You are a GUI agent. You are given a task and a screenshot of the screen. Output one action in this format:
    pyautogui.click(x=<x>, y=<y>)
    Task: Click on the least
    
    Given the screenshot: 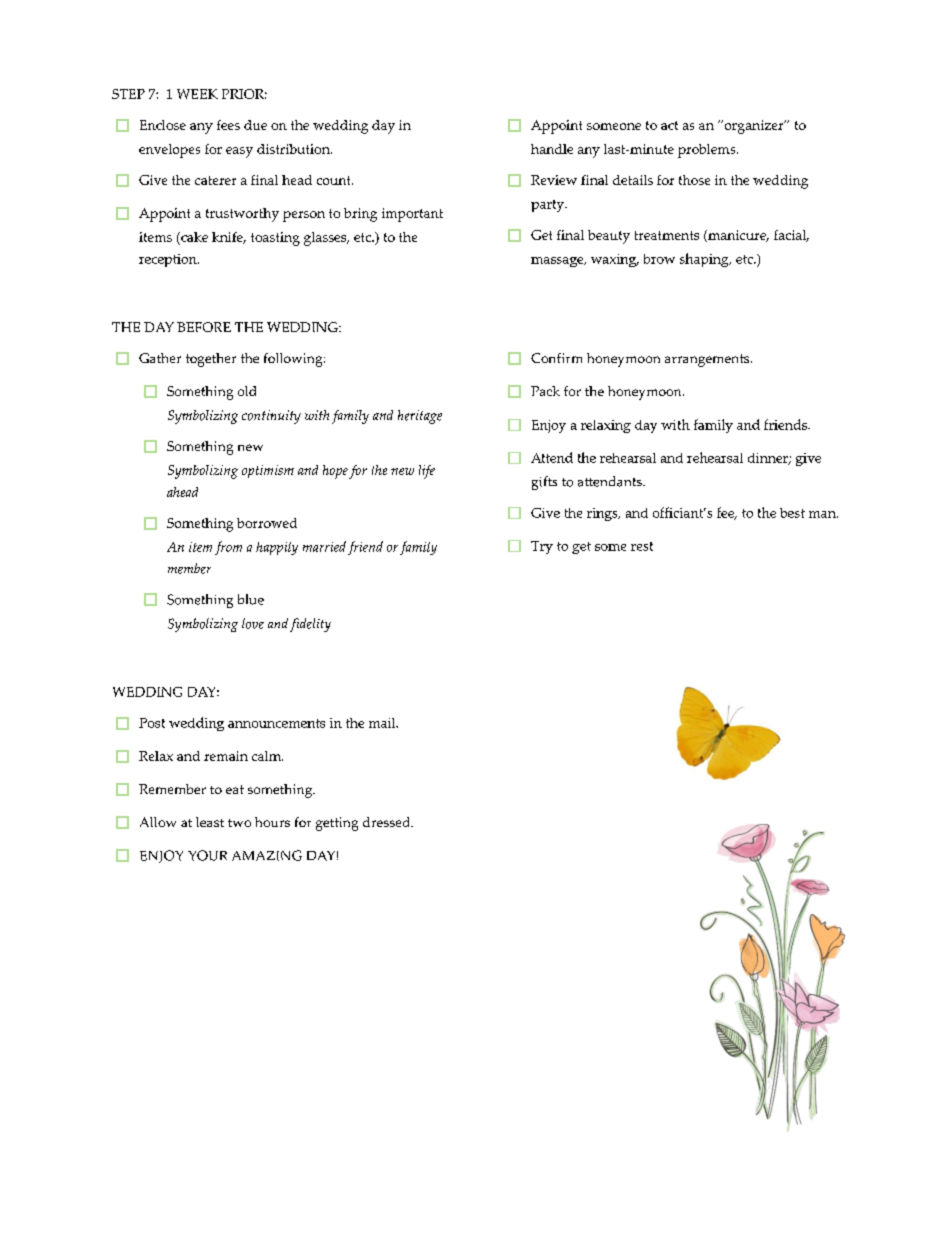 What is the action you would take?
    pyautogui.click(x=210, y=822)
